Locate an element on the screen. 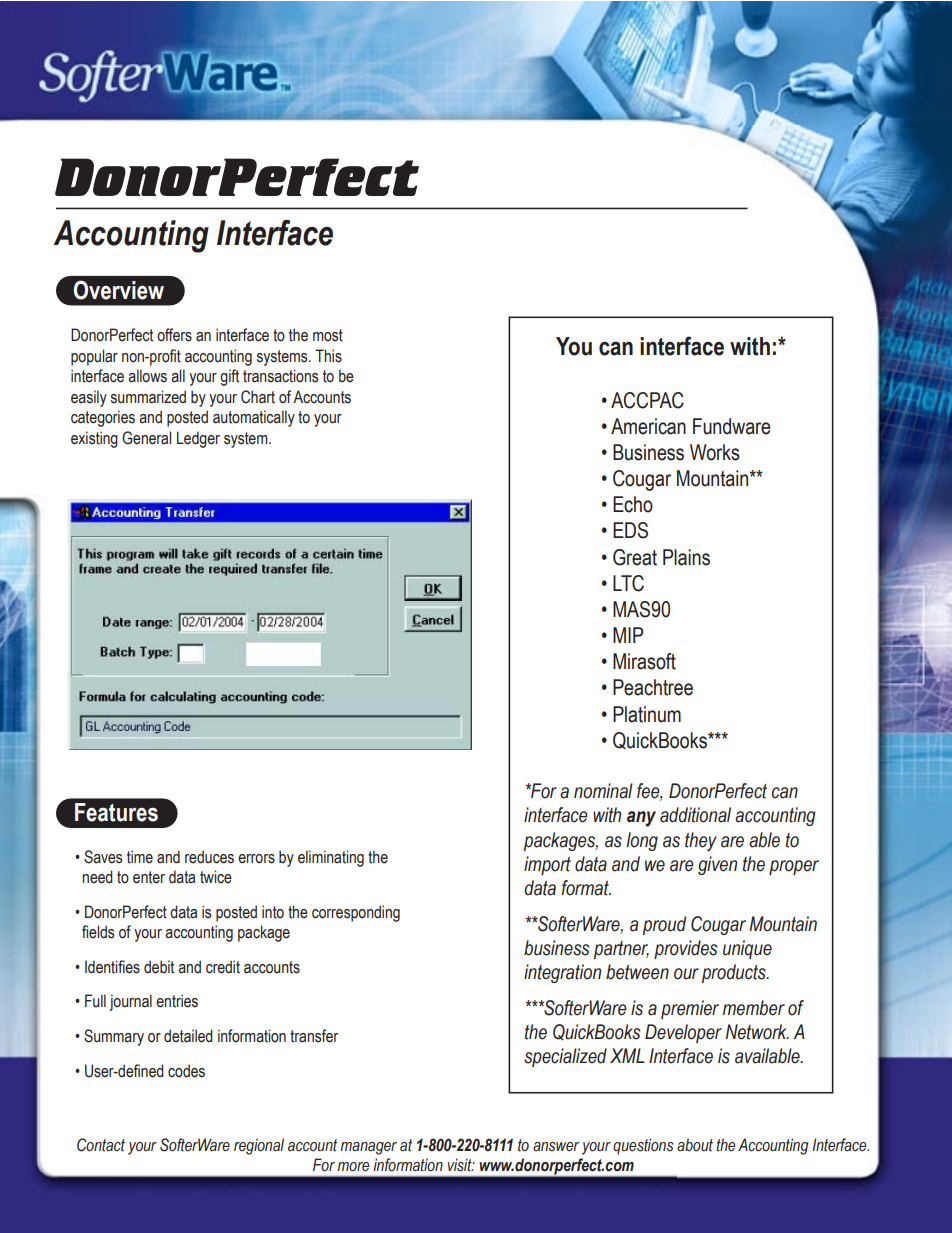 The height and width of the screenshot is (1233, 952). Platinum is located at coordinates (647, 714).
